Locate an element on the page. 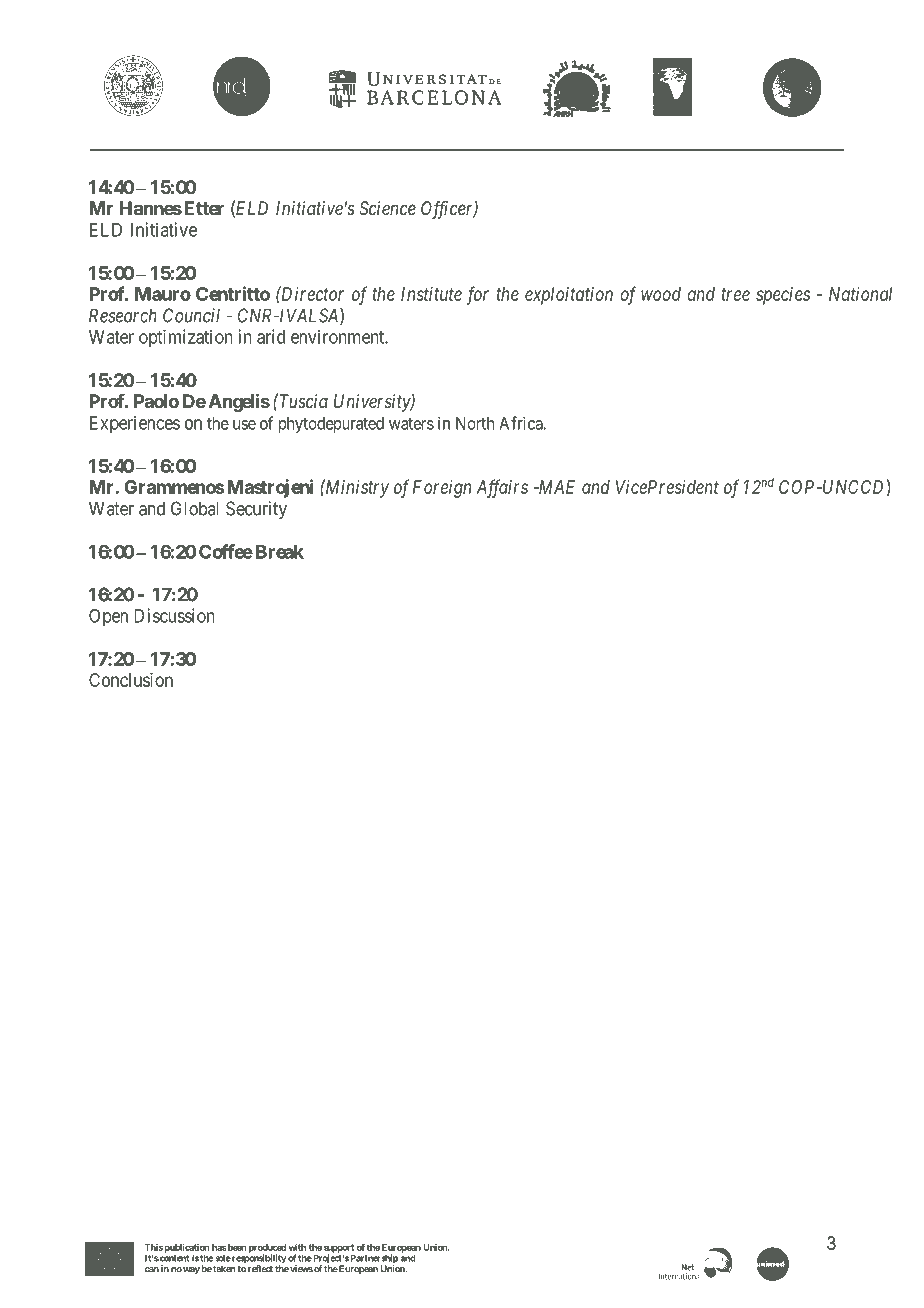  Institute is located at coordinates (431, 294).
